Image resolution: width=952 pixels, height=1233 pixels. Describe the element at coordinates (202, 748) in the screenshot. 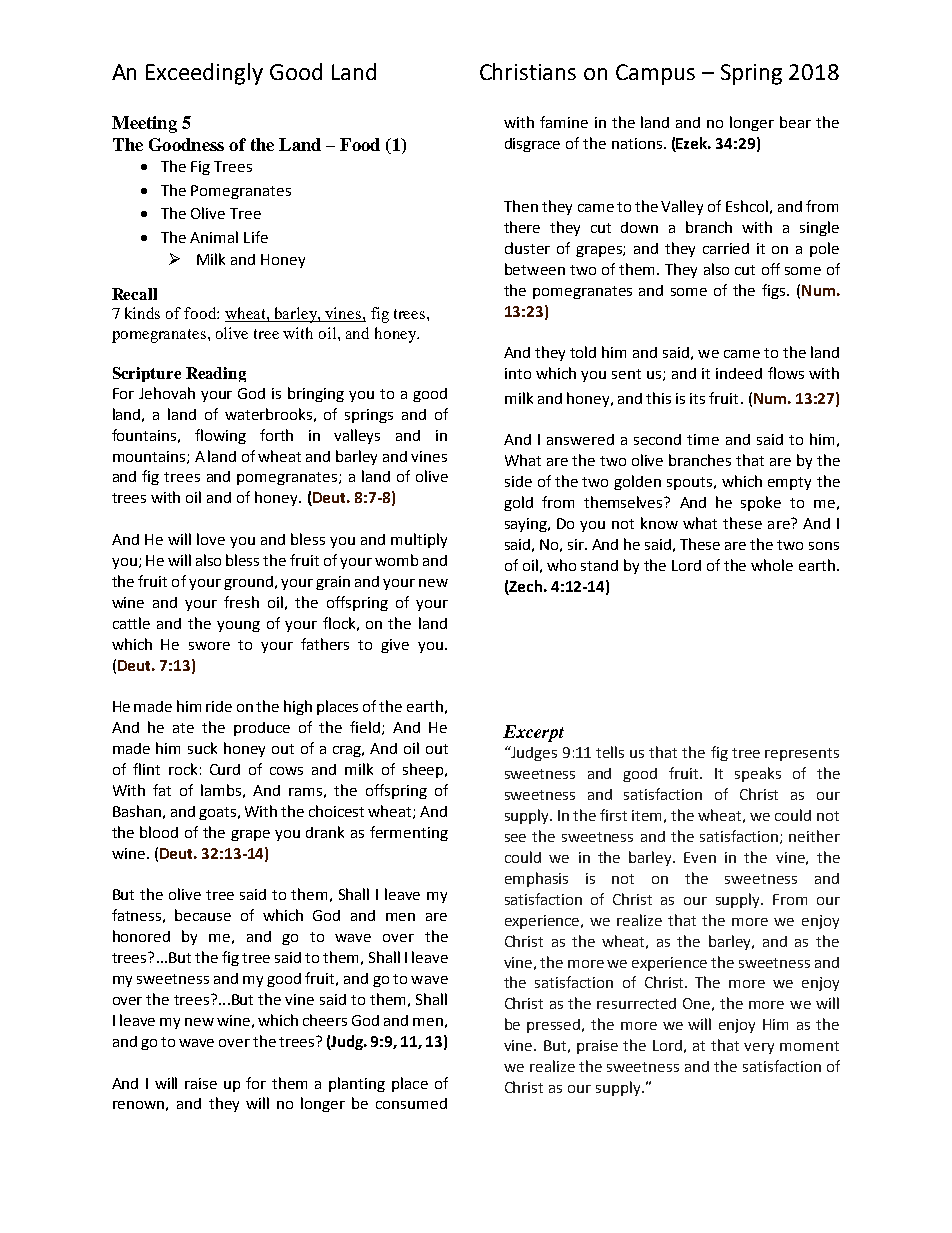

I see `suck` at that location.
